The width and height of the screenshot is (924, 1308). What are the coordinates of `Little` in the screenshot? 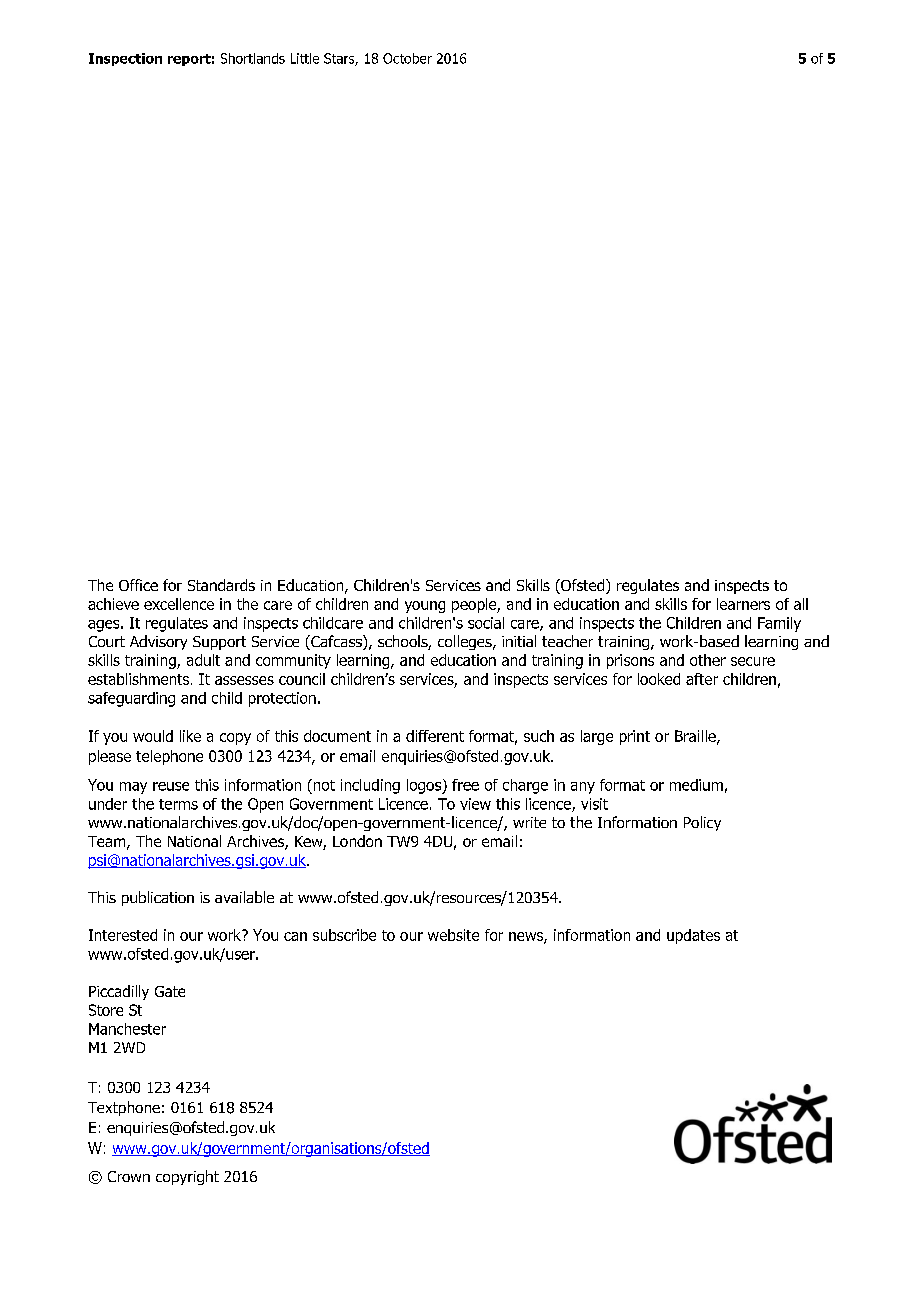 It's located at (305, 58).
